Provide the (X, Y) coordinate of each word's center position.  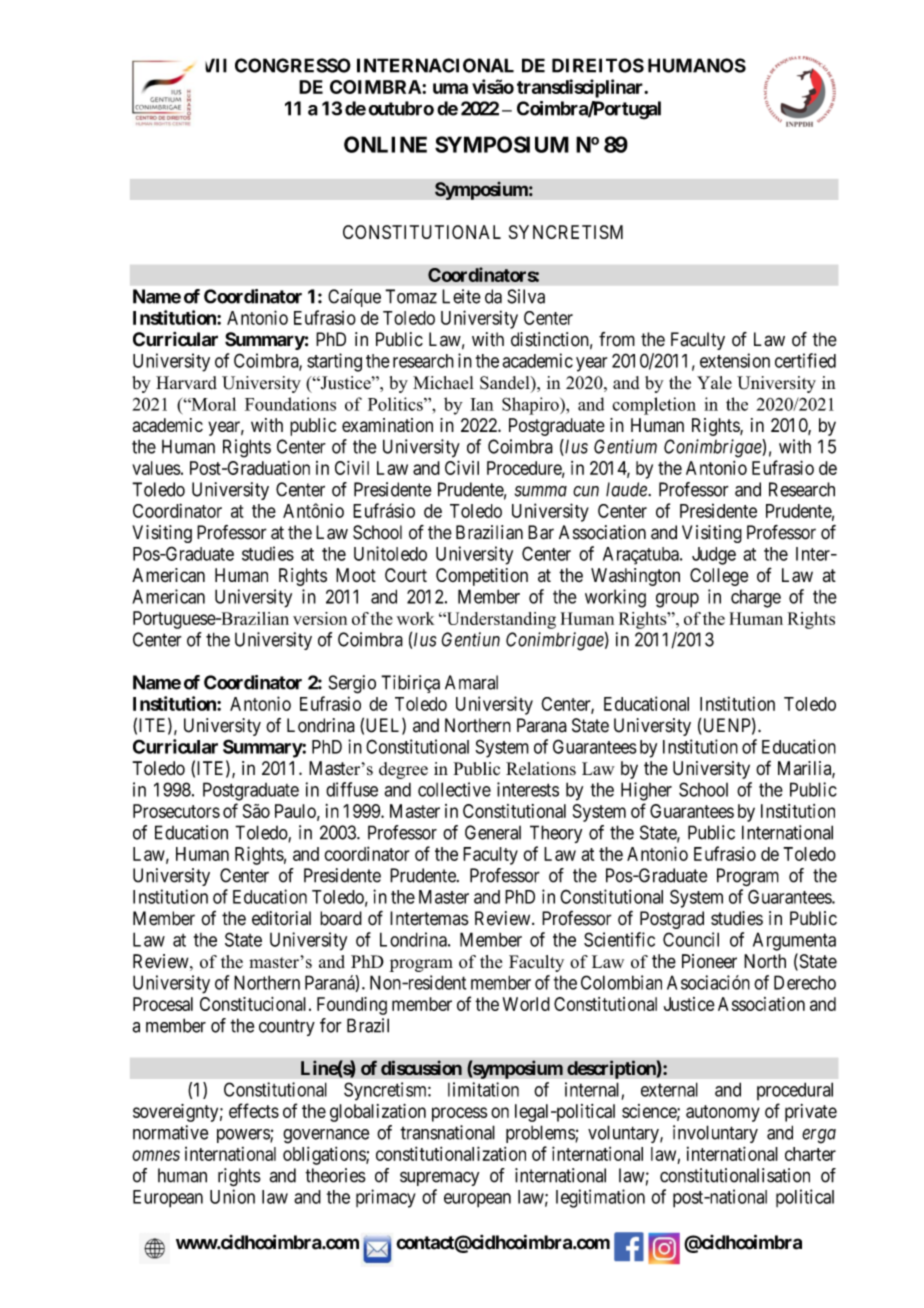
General (493, 832)
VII (216, 65)
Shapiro (531, 406)
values (156, 468)
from (617, 339)
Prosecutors (176, 811)
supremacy (439, 1178)
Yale (714, 382)
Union (232, 1196)
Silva (526, 296)
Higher (646, 791)
